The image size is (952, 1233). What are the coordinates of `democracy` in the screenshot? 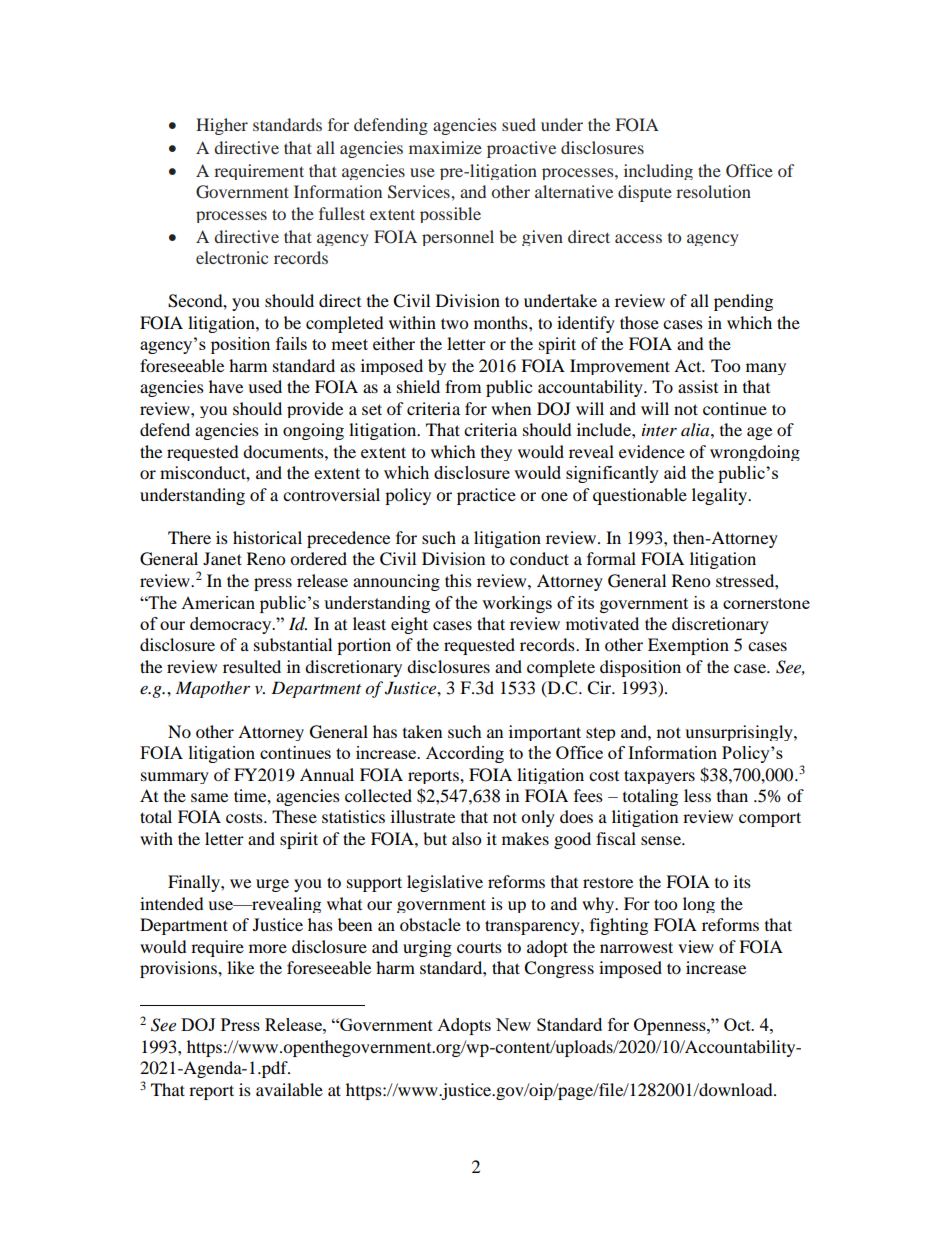 It's located at (232, 625).
